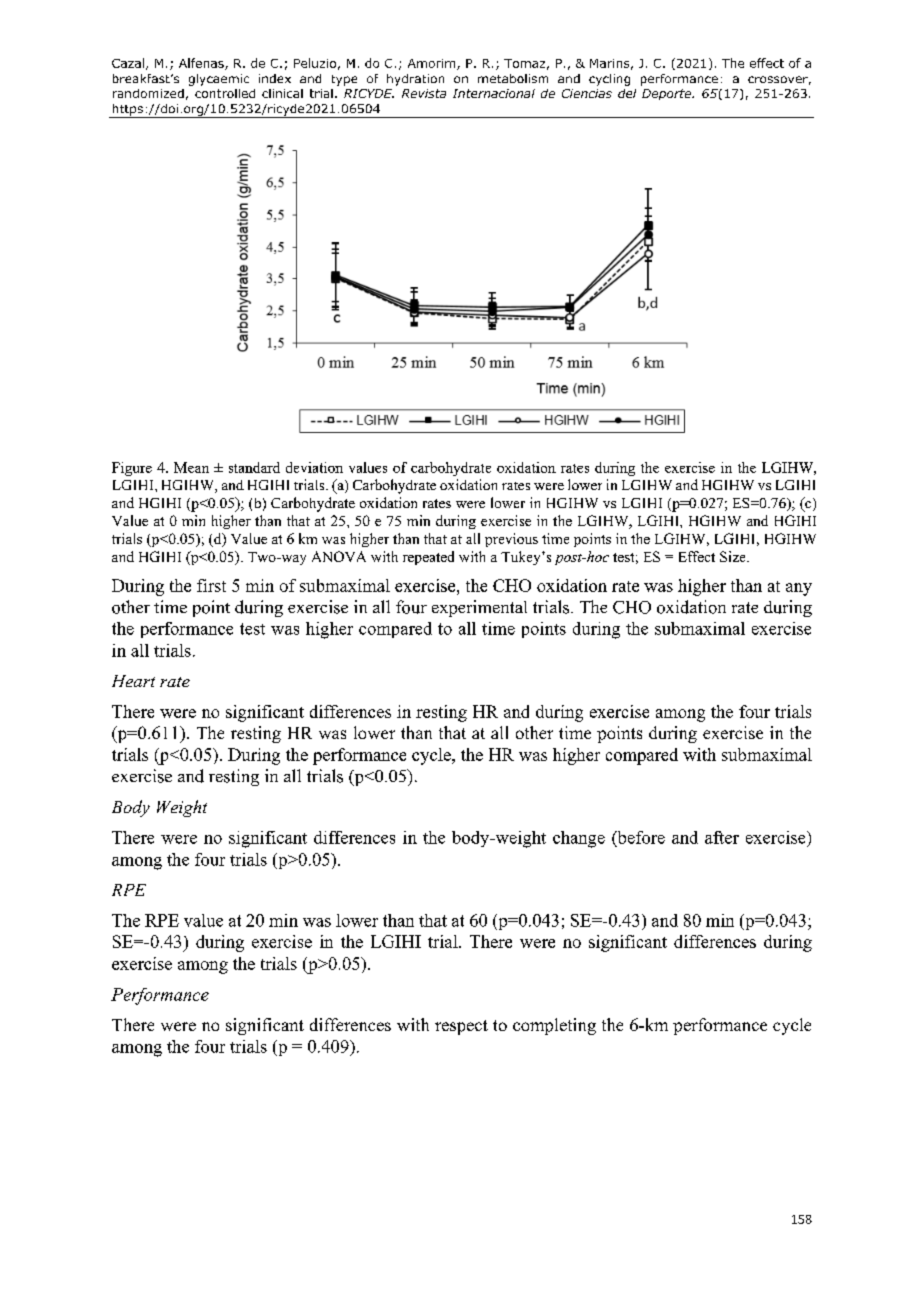  What do you see at coordinates (225, 93) in the screenshot?
I see `controlled` at bounding box center [225, 93].
